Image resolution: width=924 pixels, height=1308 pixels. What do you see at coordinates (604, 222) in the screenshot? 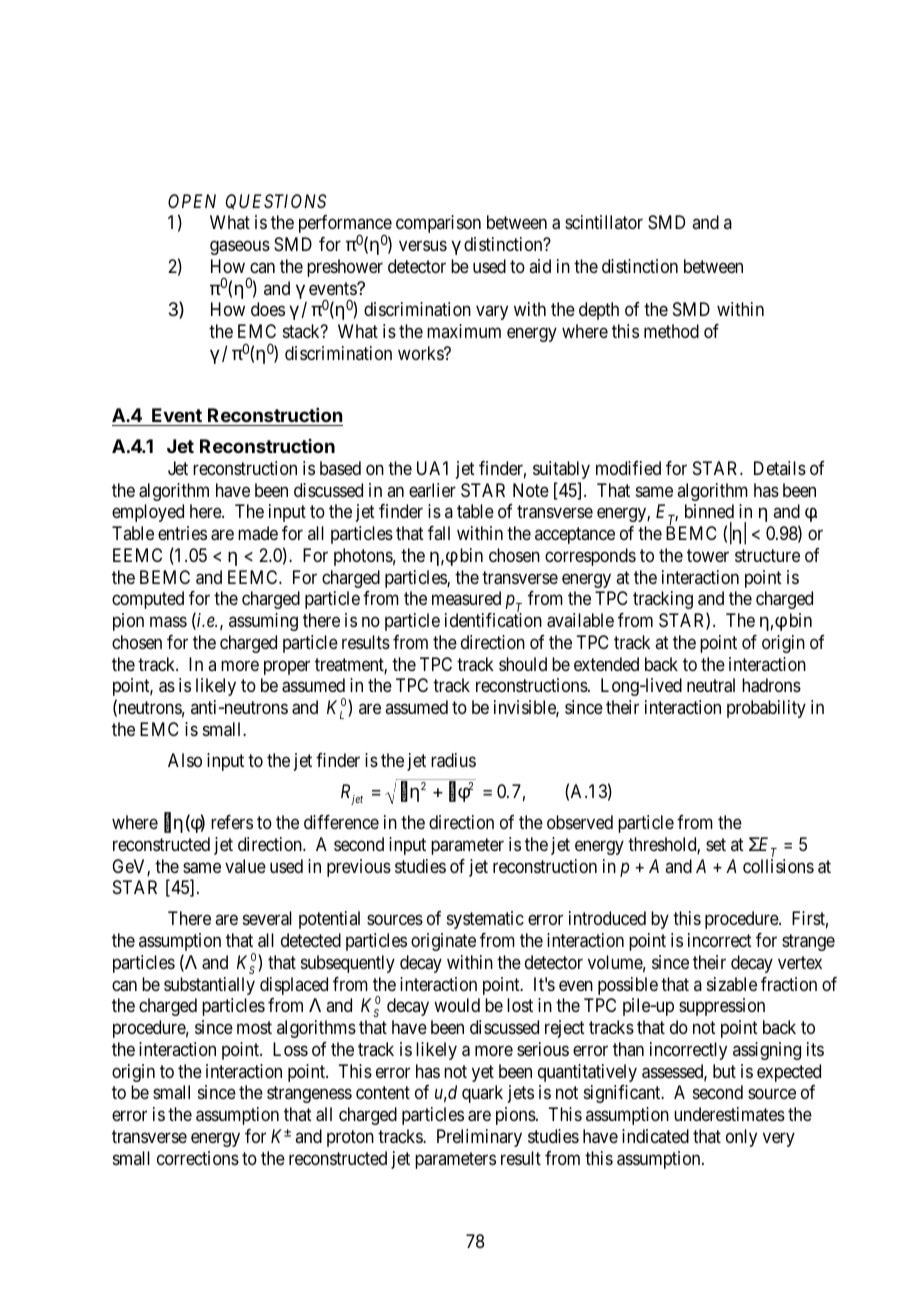
I see `scintillator` at bounding box center [604, 222].
